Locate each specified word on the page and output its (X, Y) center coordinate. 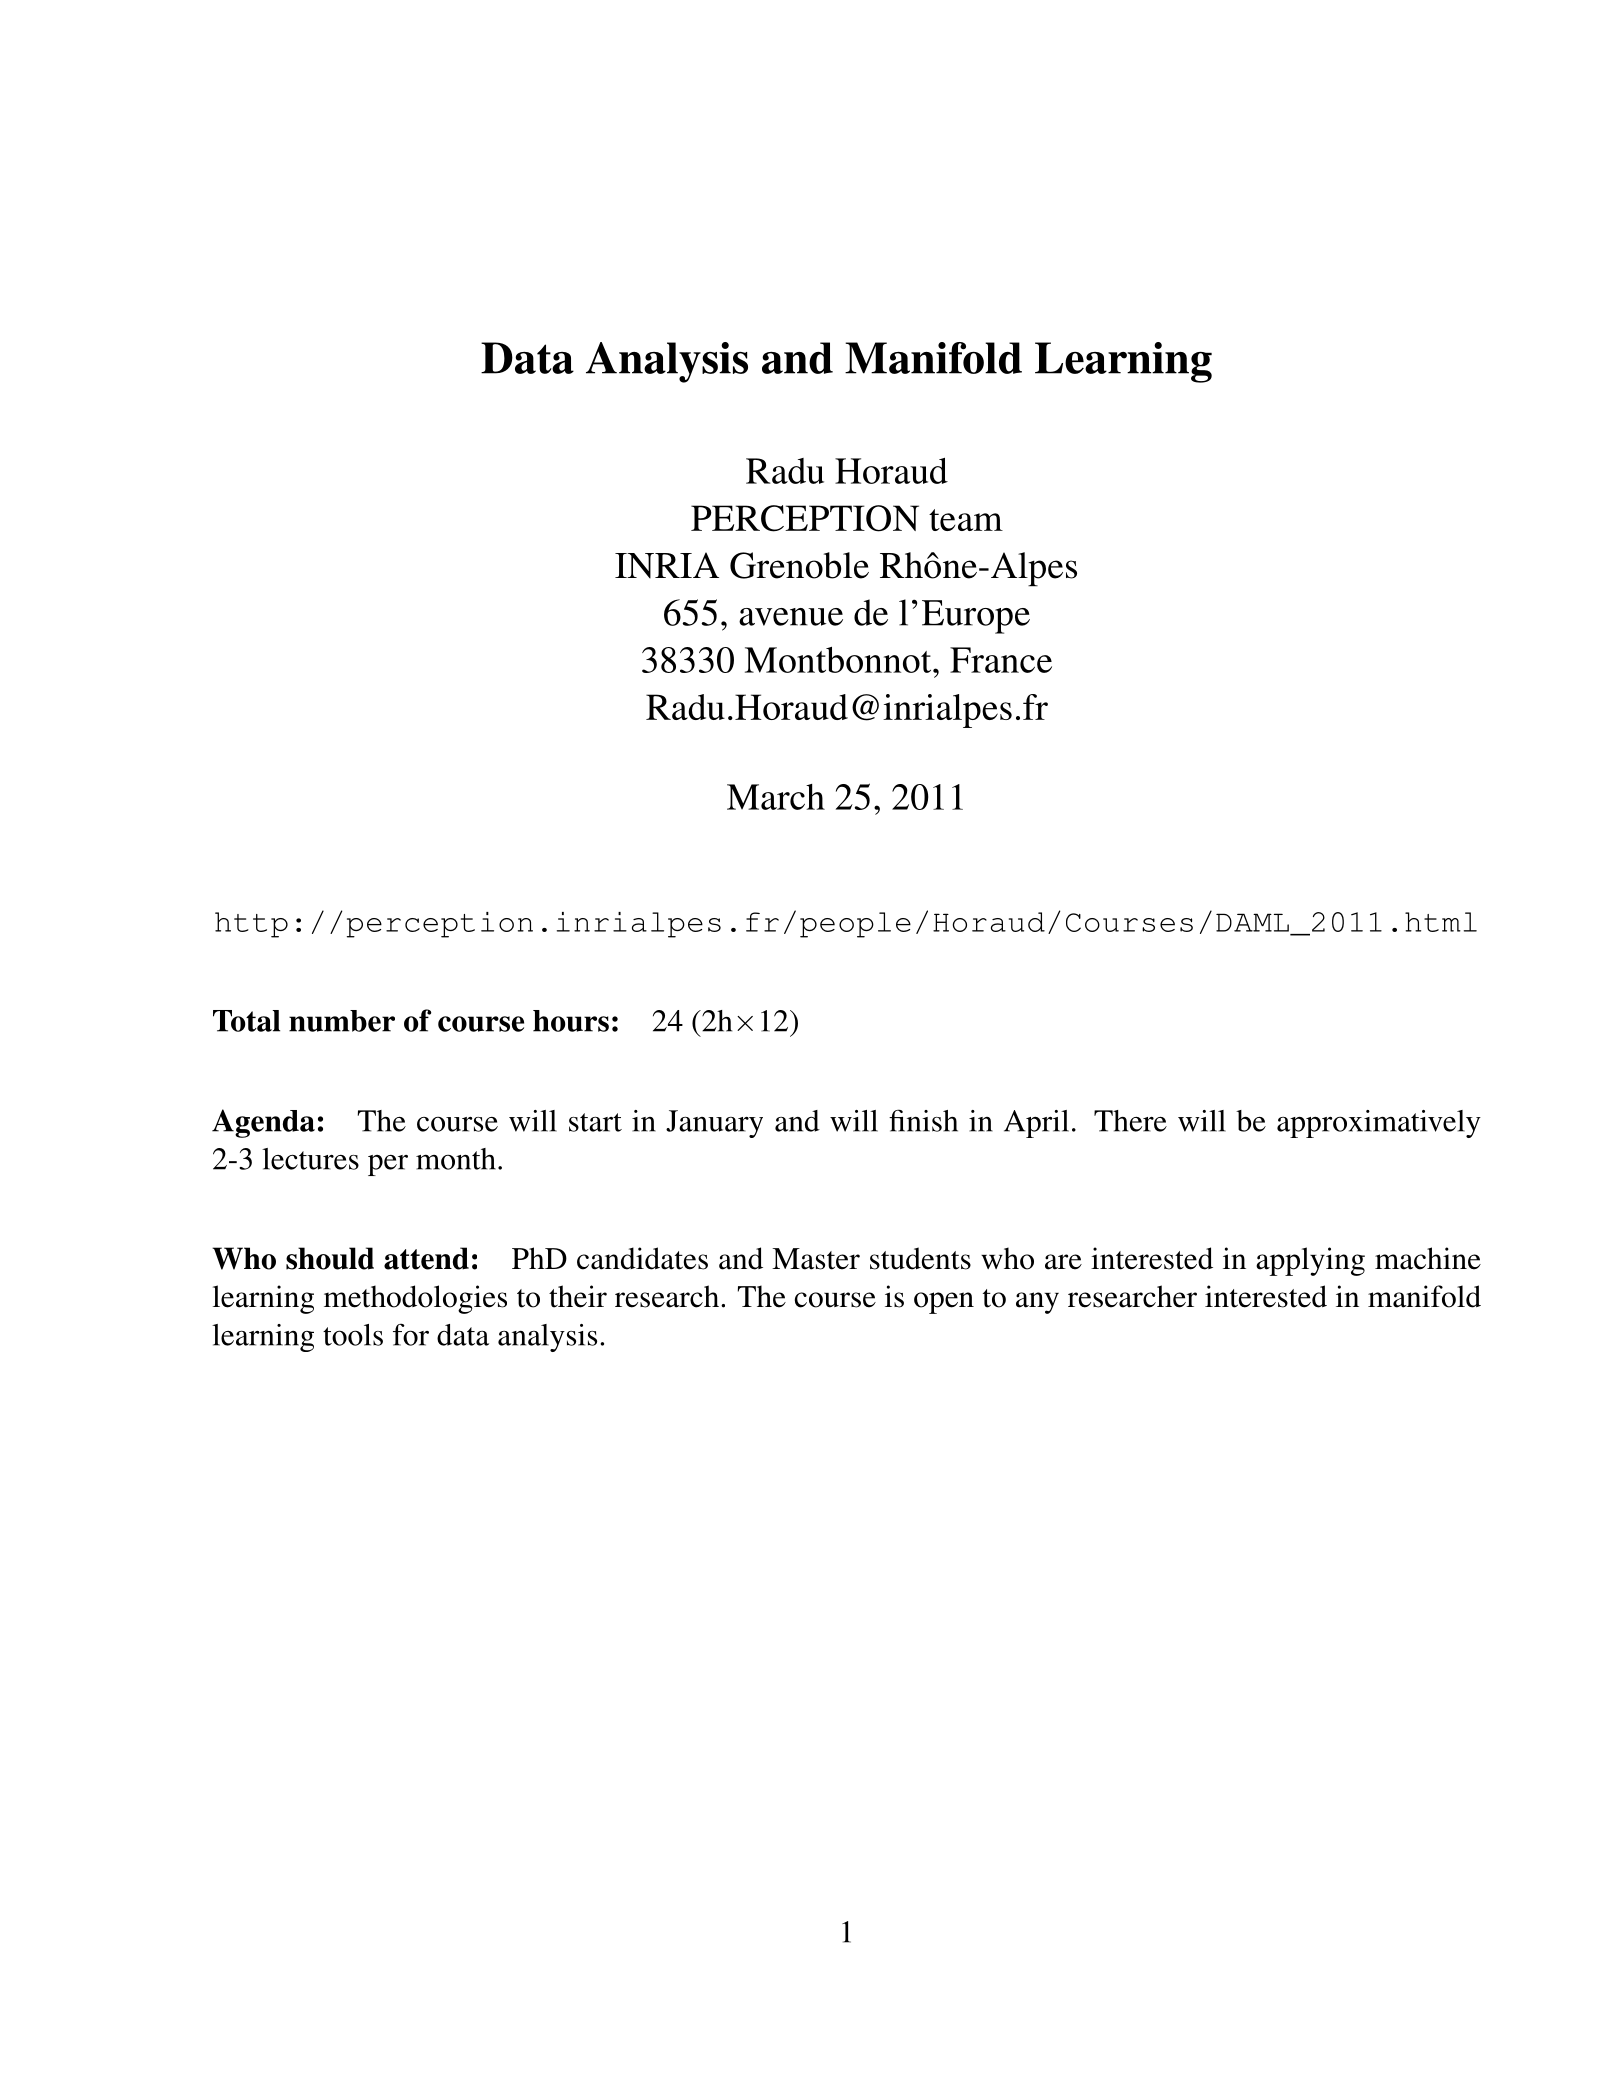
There (1130, 1121)
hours (571, 1021)
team (966, 520)
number (342, 1021)
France (1001, 660)
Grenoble (799, 565)
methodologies (415, 1299)
